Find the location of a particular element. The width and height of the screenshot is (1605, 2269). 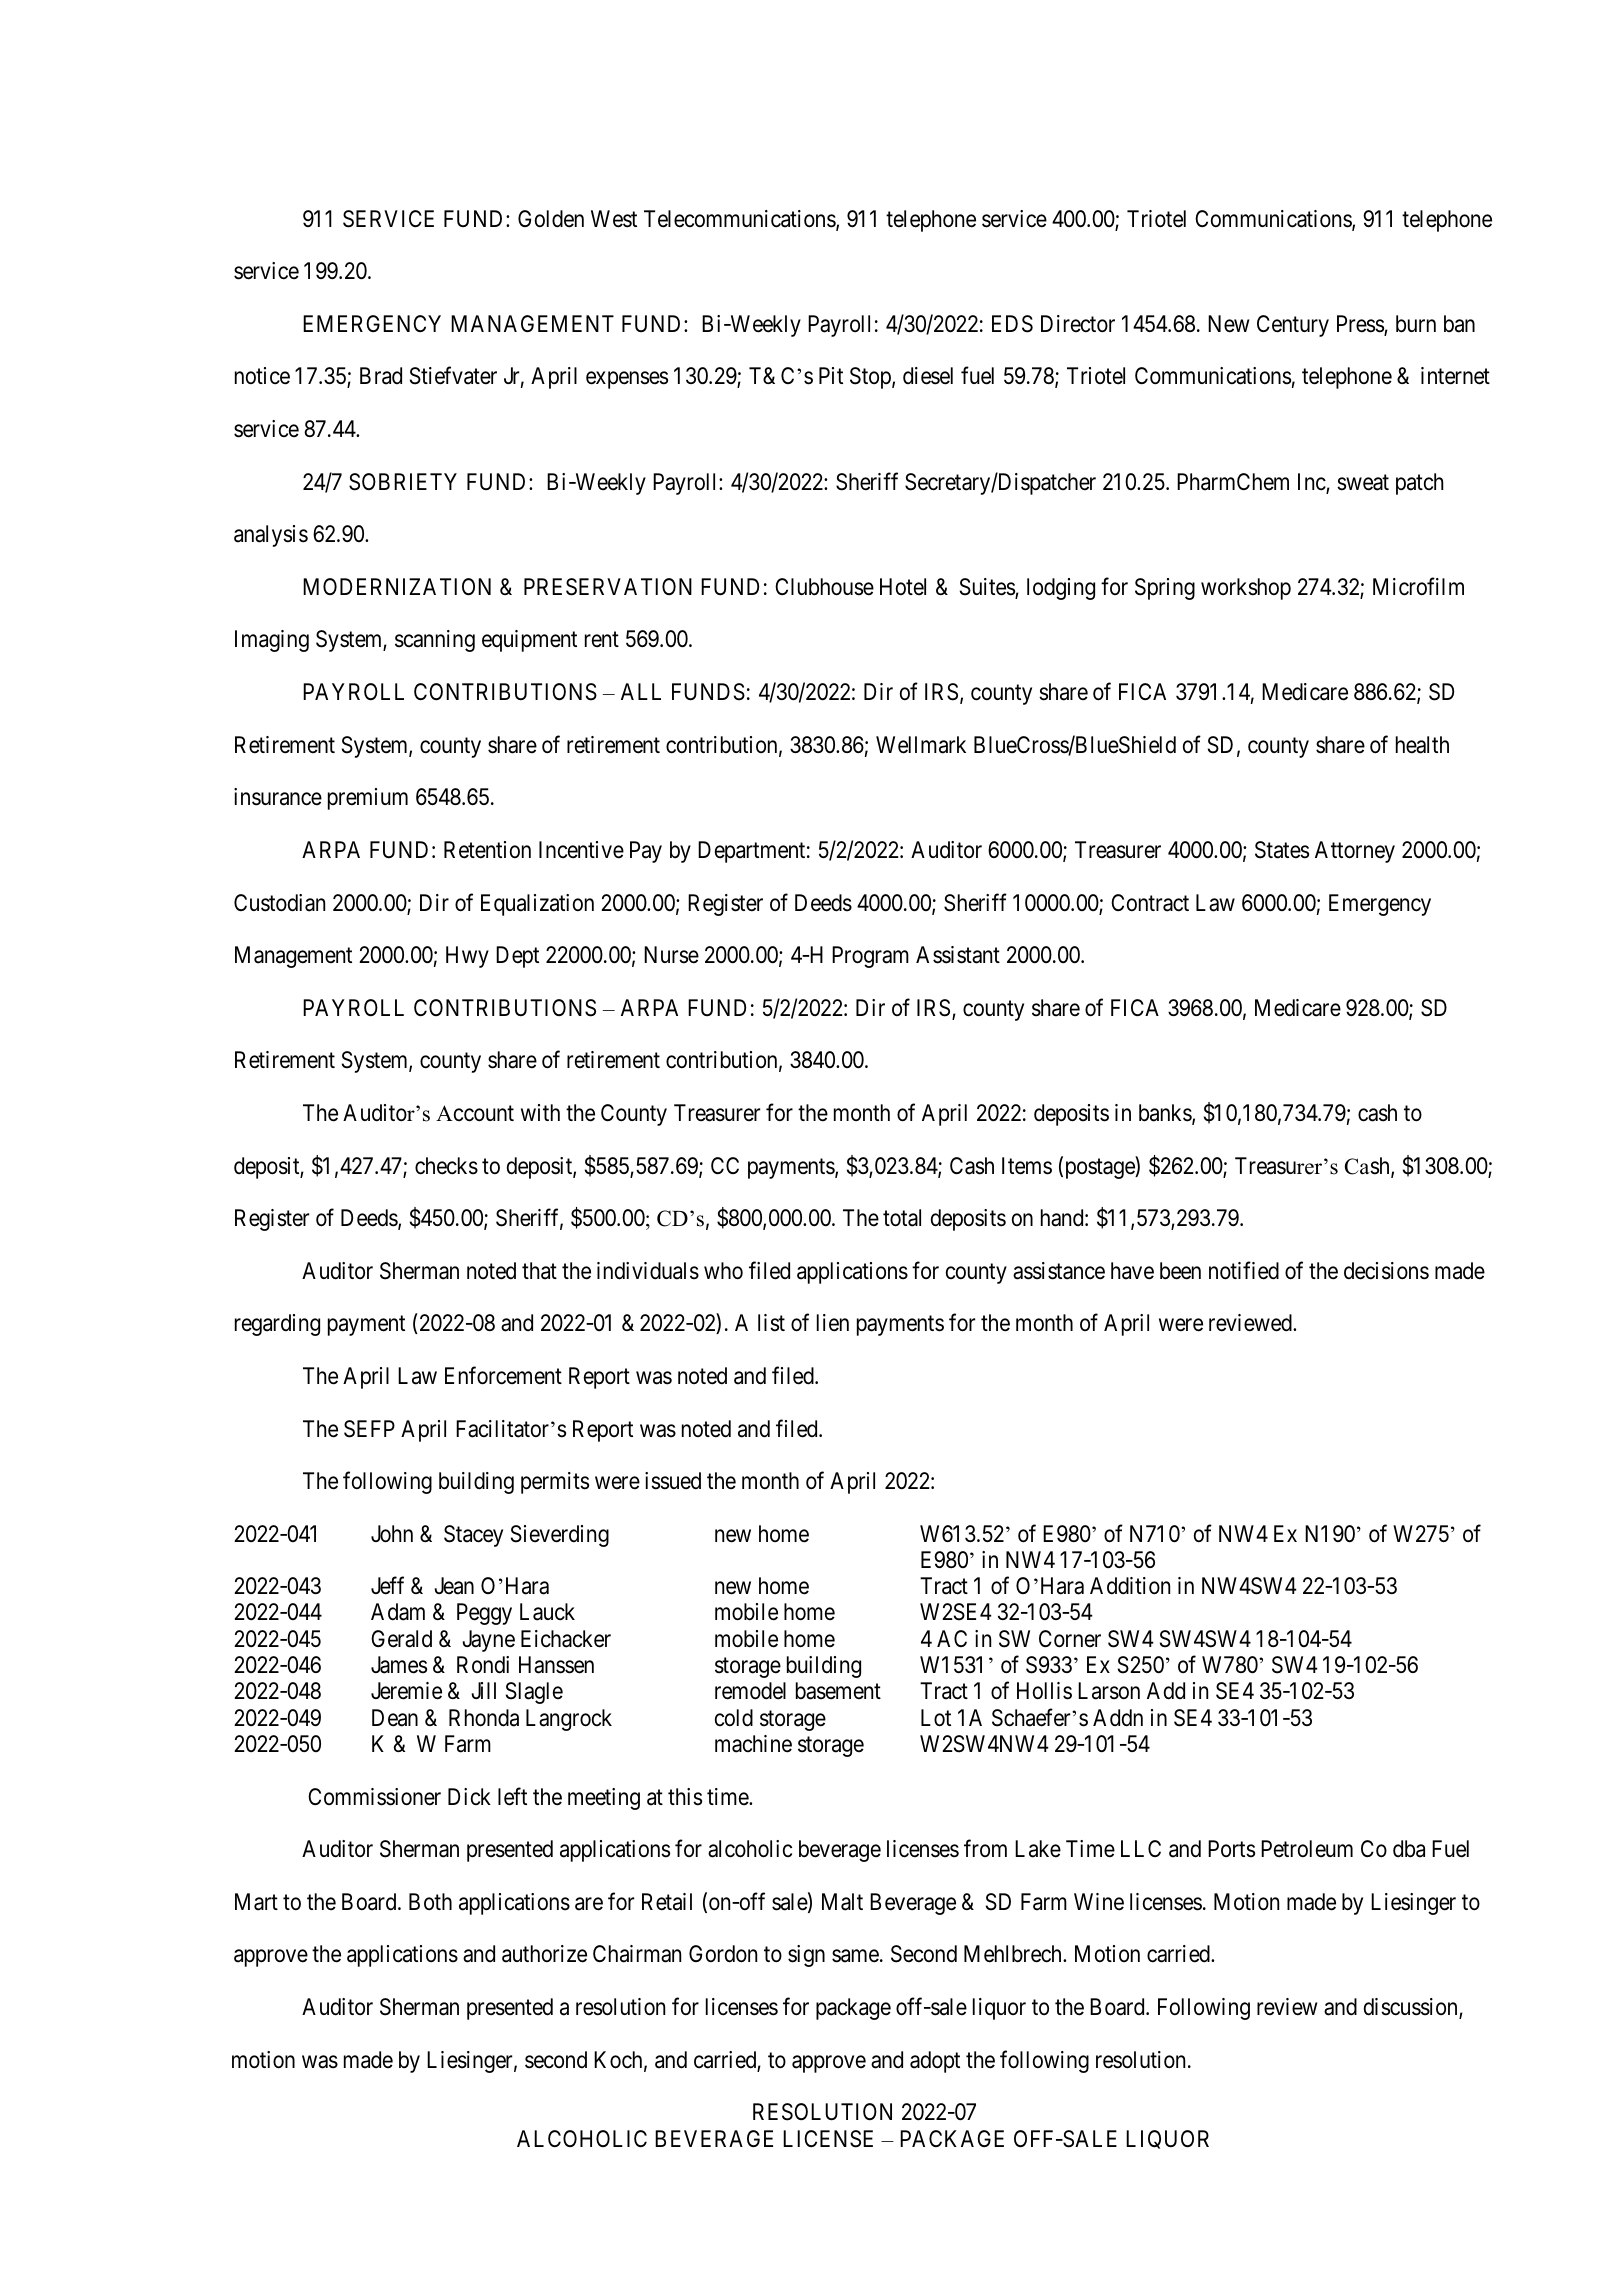

Both is located at coordinates (430, 1901).
